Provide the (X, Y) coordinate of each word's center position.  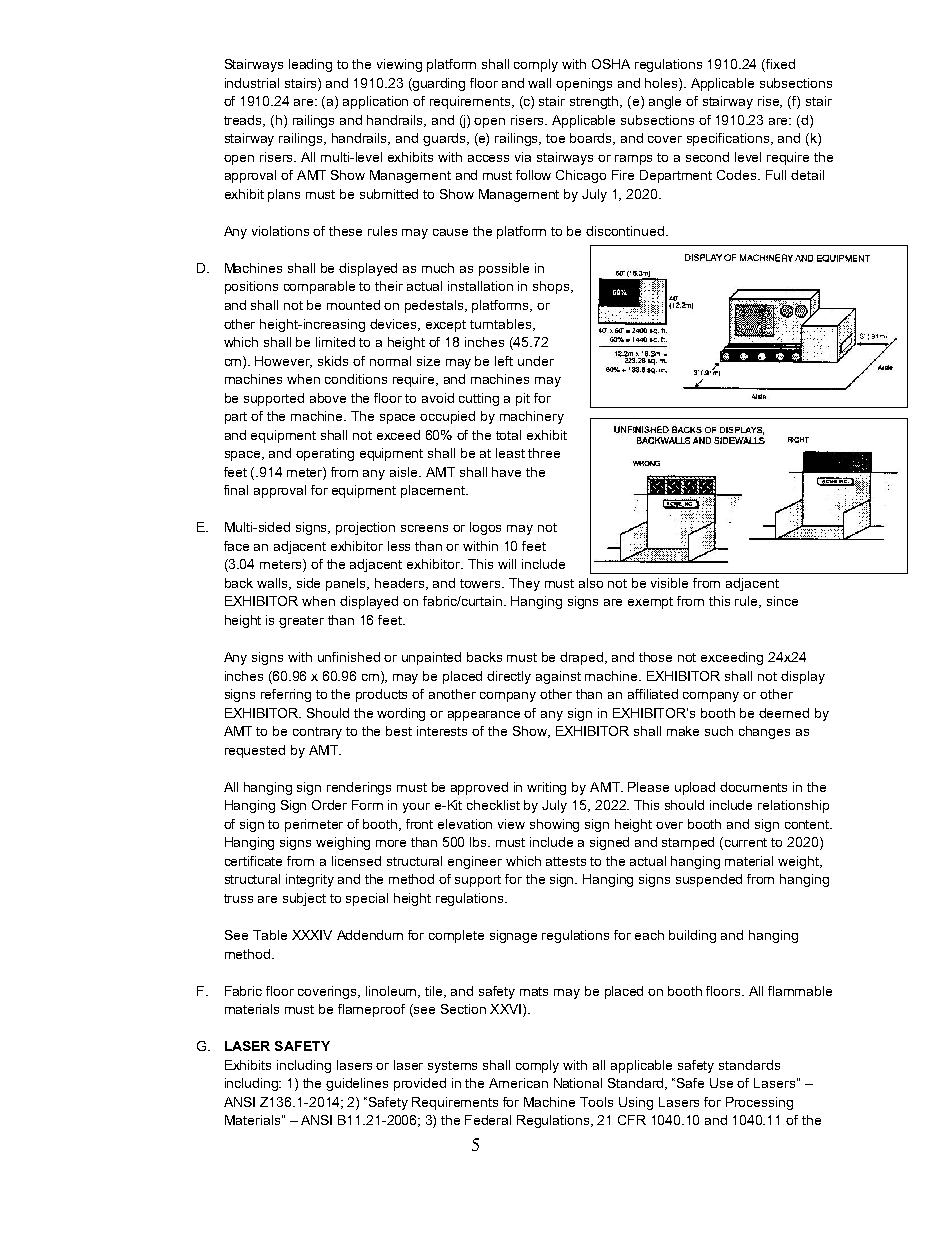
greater (301, 622)
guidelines (357, 1084)
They (524, 584)
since (782, 601)
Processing (759, 1103)
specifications (729, 139)
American (518, 1083)
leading (310, 65)
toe (555, 138)
